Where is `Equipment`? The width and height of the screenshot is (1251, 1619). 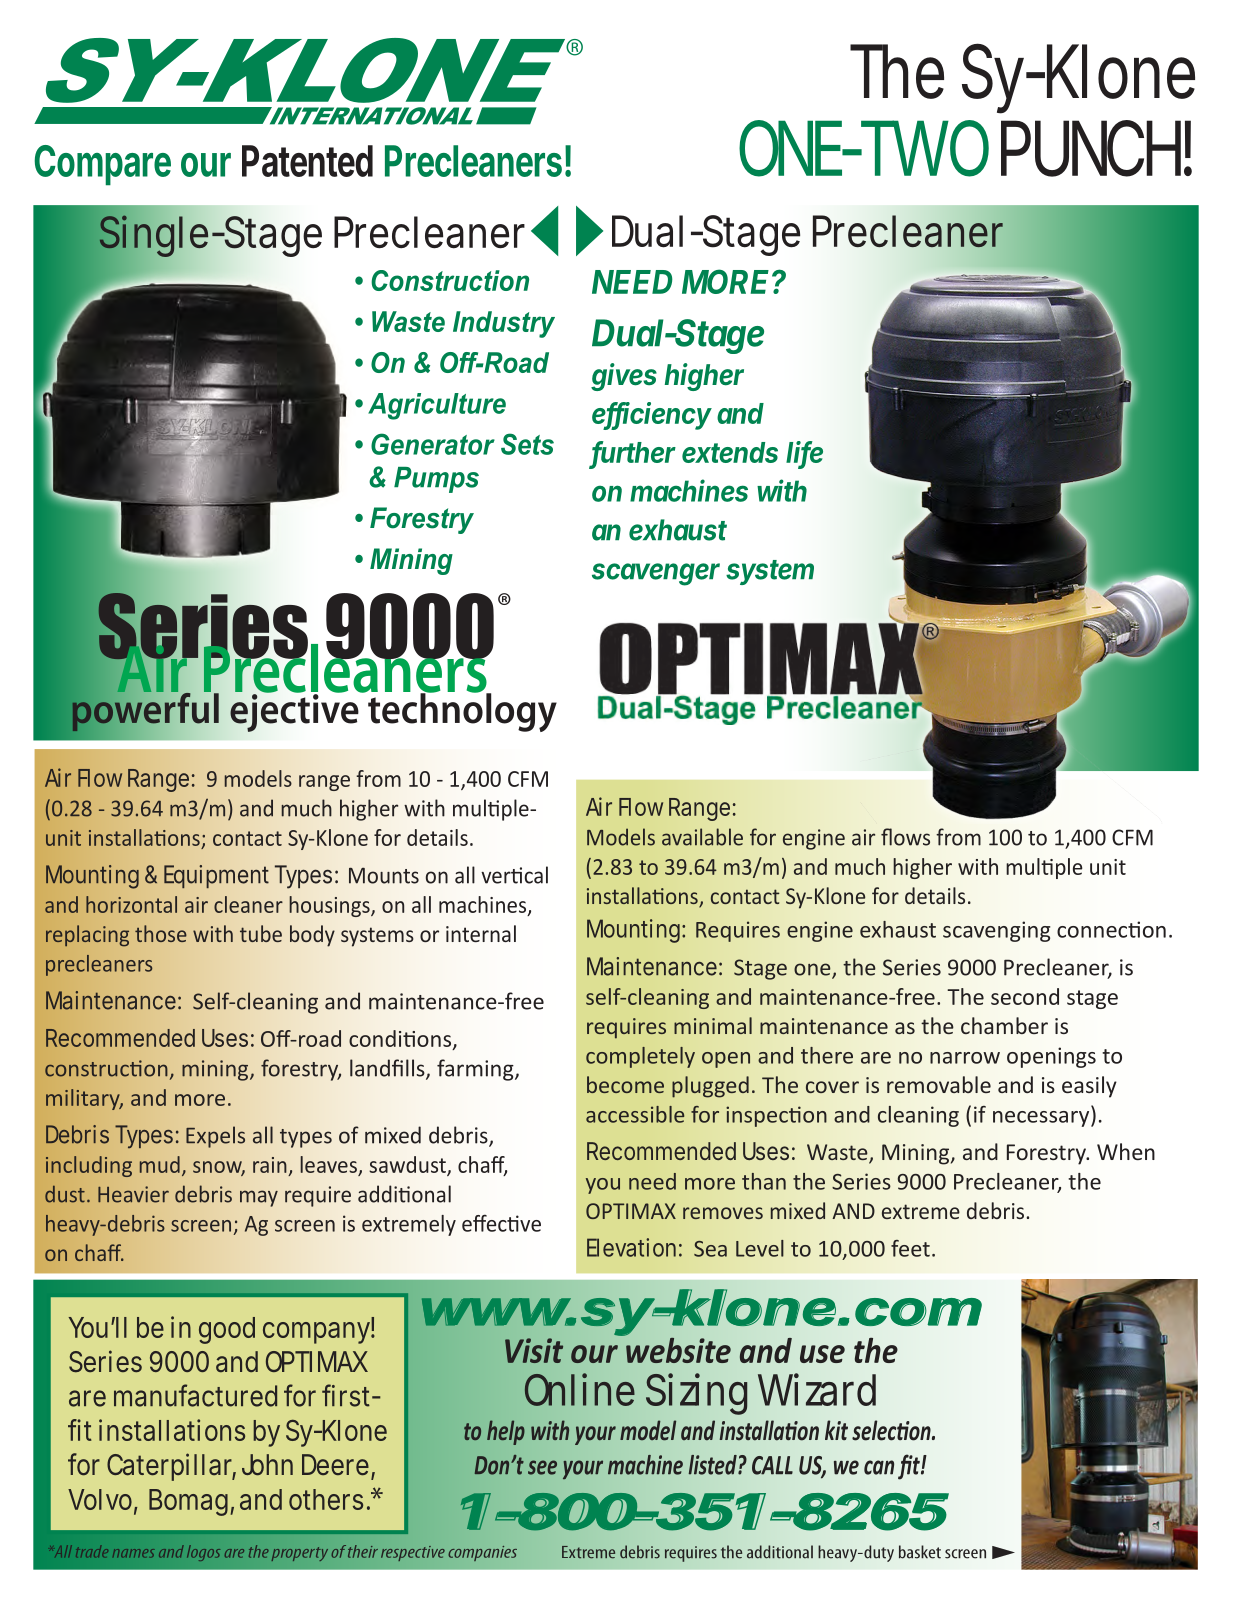 Equipment is located at coordinates (216, 877).
